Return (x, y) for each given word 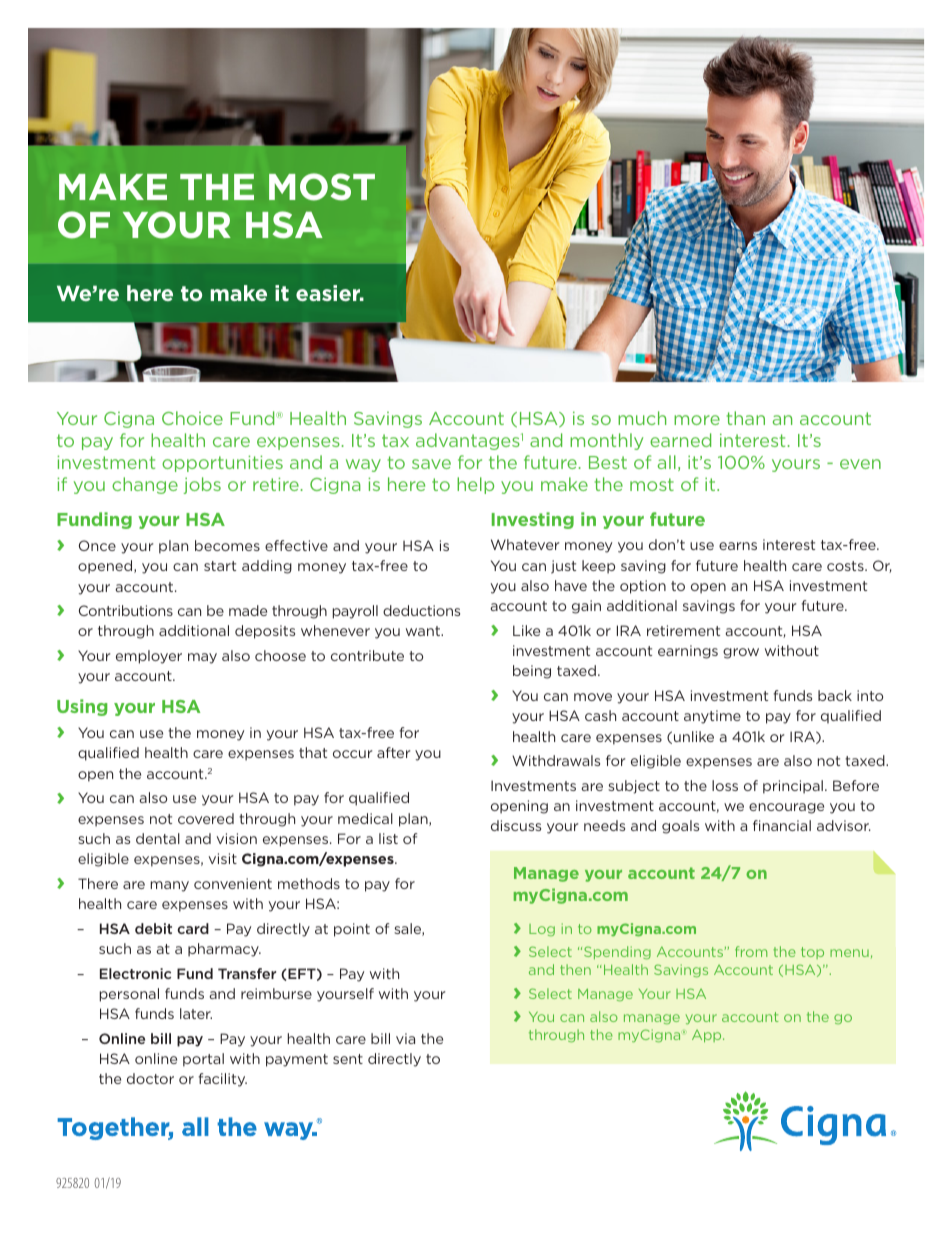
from (751, 951)
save (431, 464)
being (532, 672)
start (220, 566)
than (746, 418)
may (202, 658)
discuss (516, 825)
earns (738, 546)
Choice (192, 418)
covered (206, 818)
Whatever (525, 544)
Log (542, 930)
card (193, 928)
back (835, 695)
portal (203, 1060)
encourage (786, 808)
